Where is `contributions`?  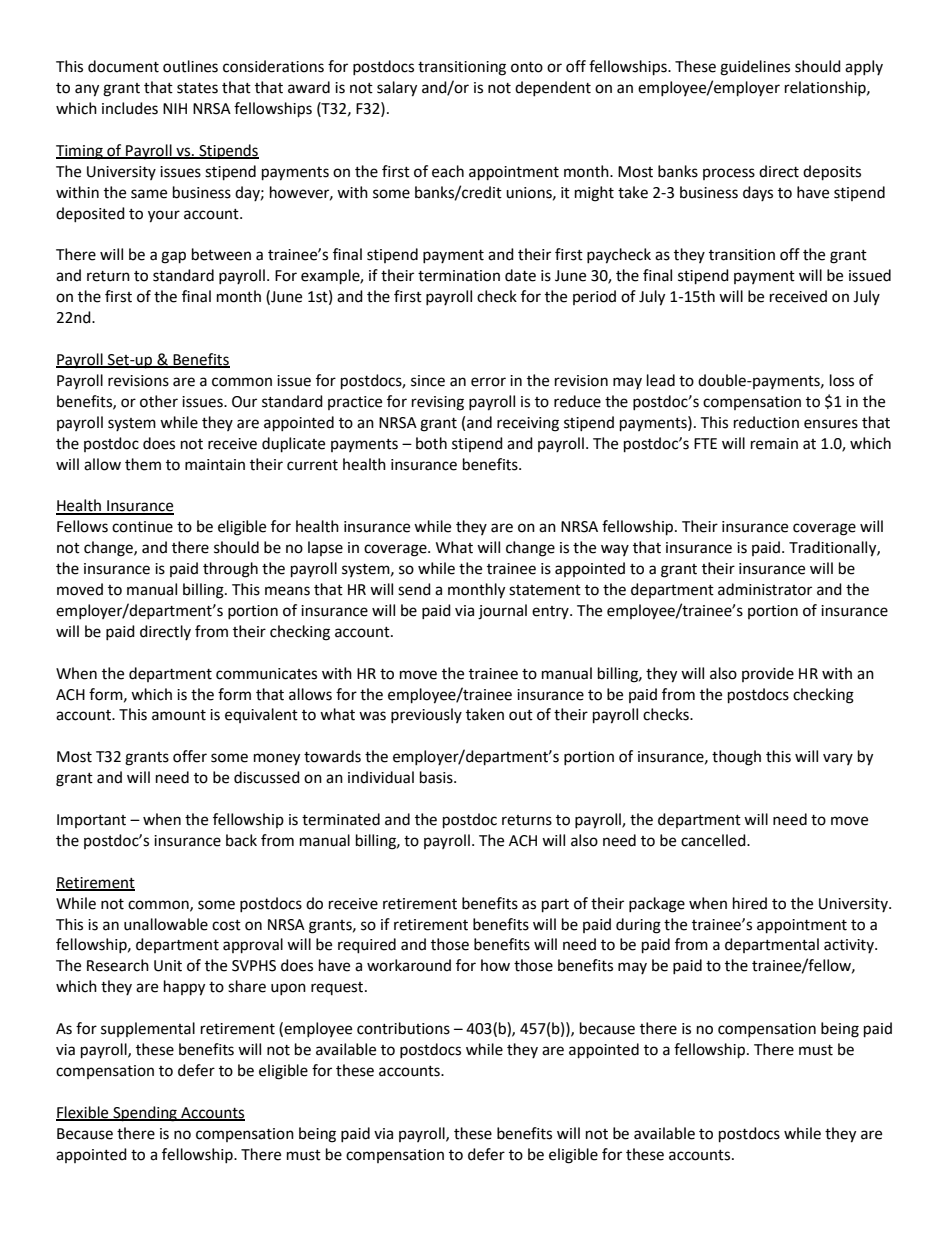 contributions is located at coordinates (403, 1028).
